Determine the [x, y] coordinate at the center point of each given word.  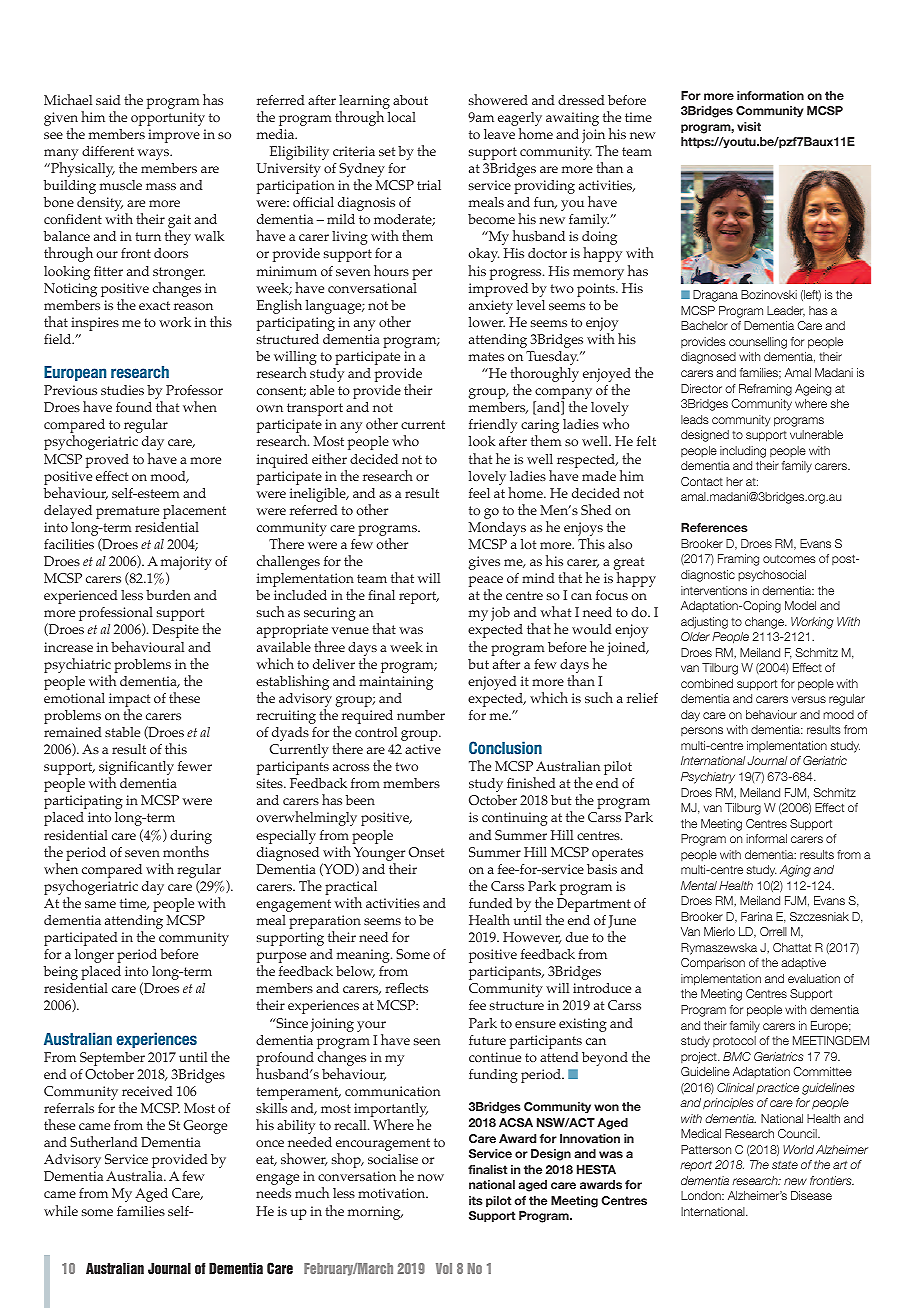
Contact [702, 481]
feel [479, 493]
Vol [444, 1268]
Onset [426, 852]
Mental [699, 885]
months [186, 851]
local [402, 117]
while [61, 1210]
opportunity [168, 119]
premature [127, 512]
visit [749, 126]
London [702, 1195]
